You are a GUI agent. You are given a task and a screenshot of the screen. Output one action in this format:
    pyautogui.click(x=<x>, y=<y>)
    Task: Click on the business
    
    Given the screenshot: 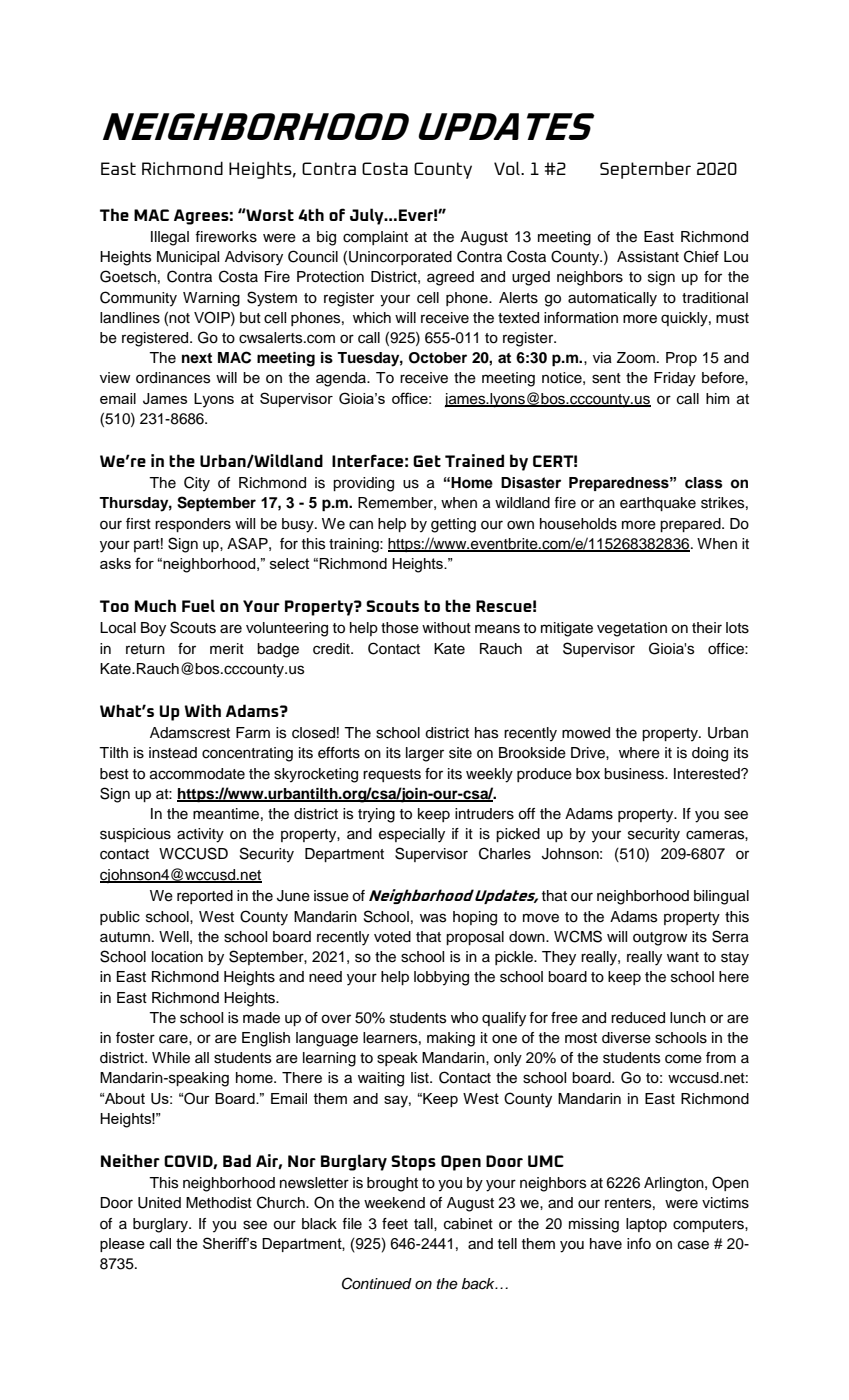 What is the action you would take?
    pyautogui.click(x=635, y=774)
